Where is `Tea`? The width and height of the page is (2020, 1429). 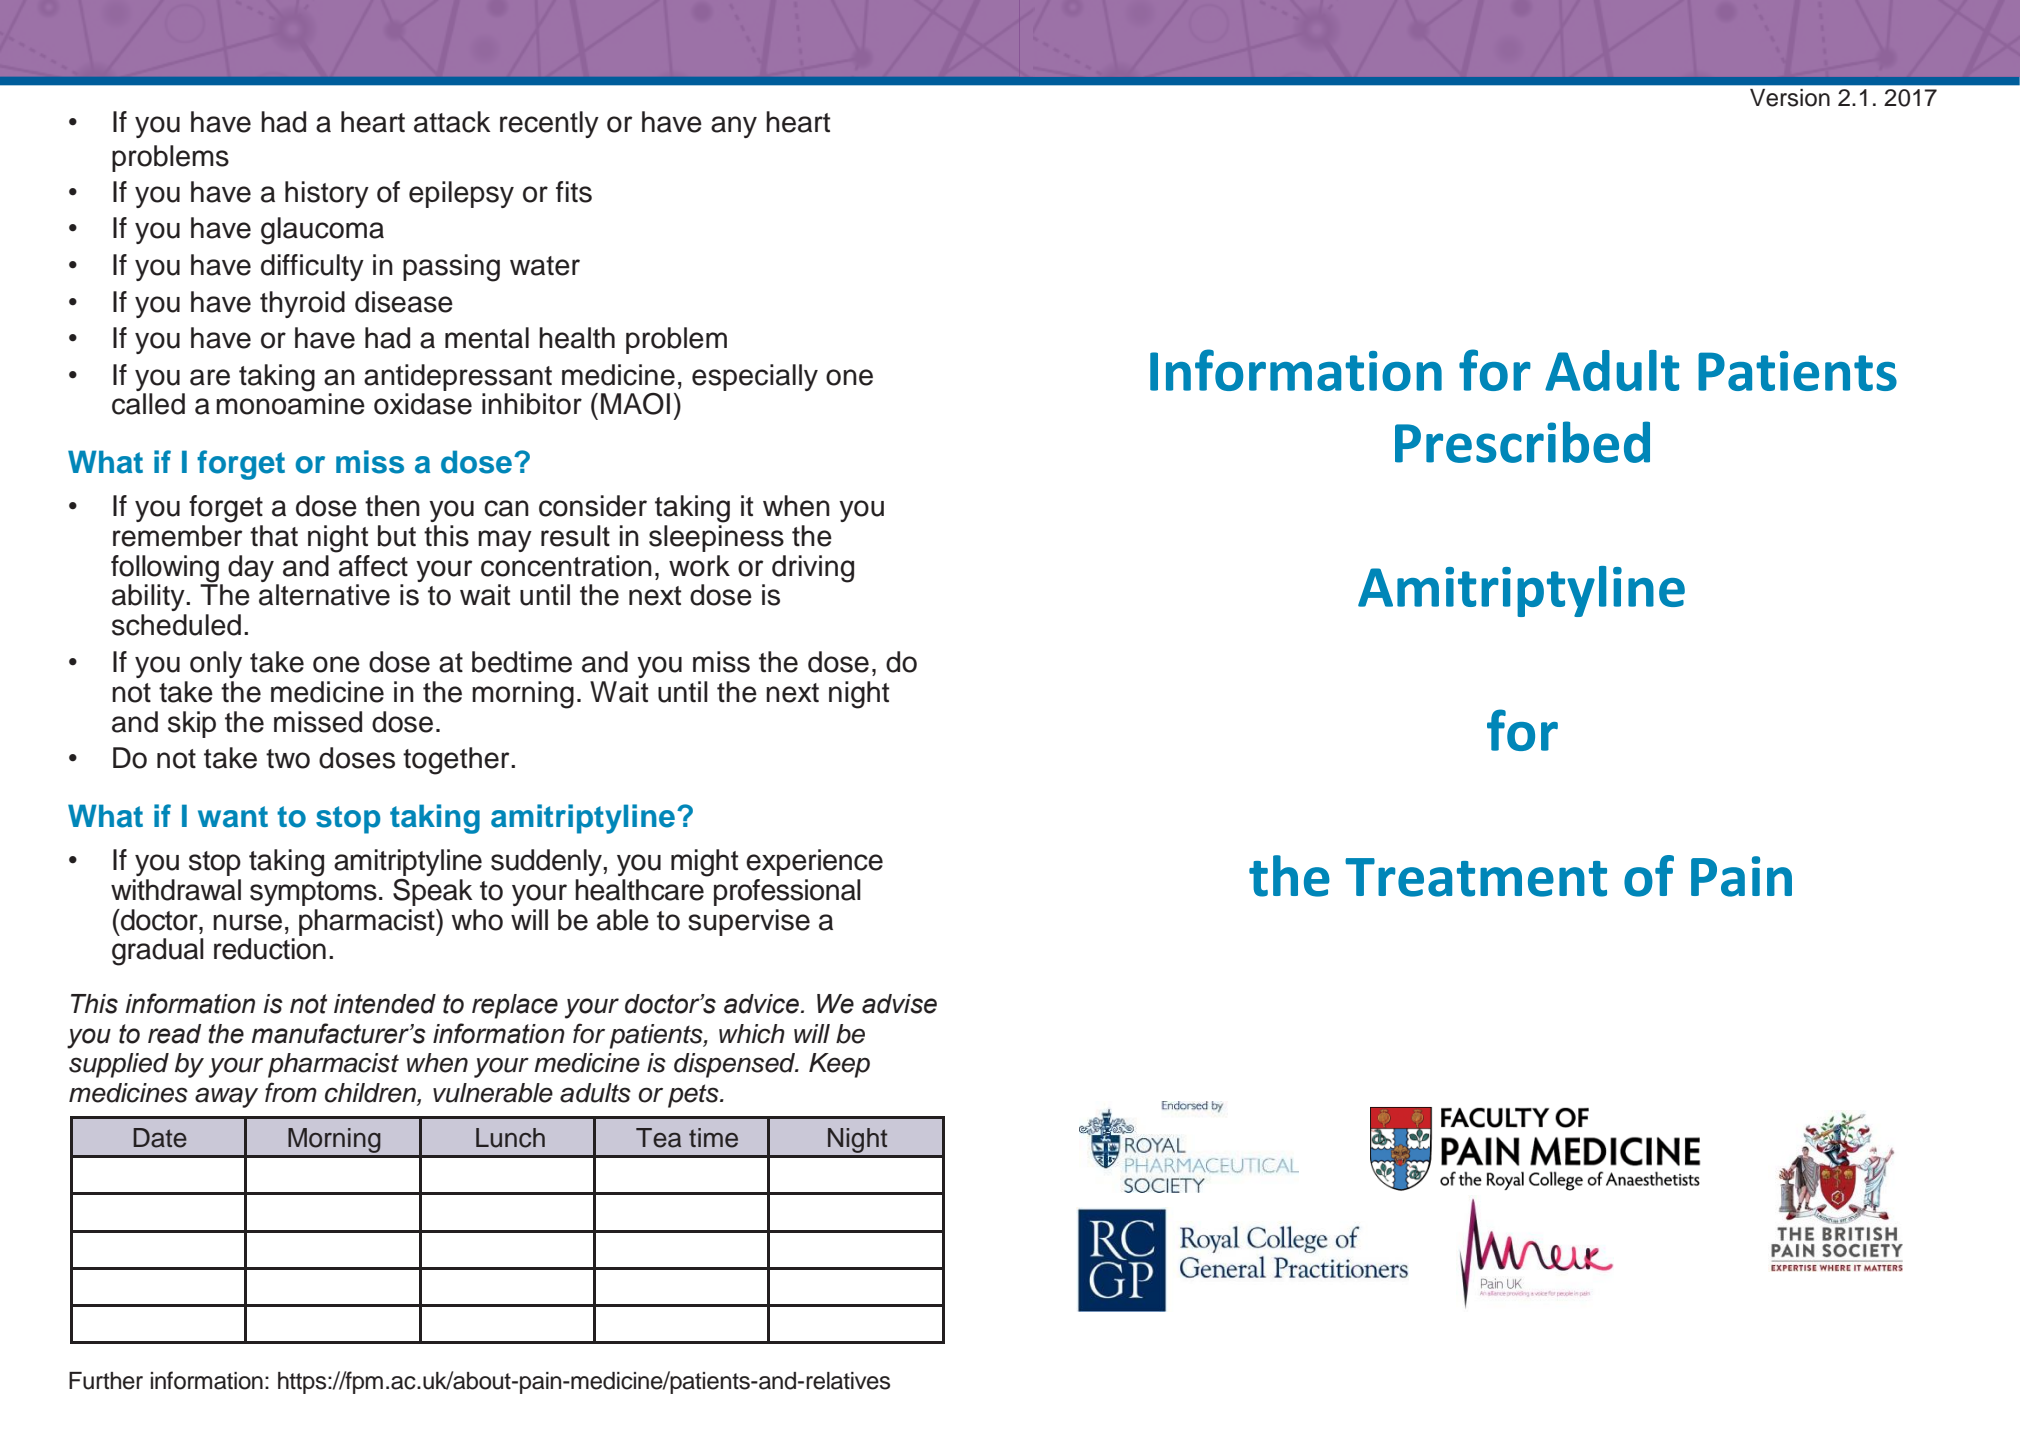
Tea is located at coordinates (658, 1138).
